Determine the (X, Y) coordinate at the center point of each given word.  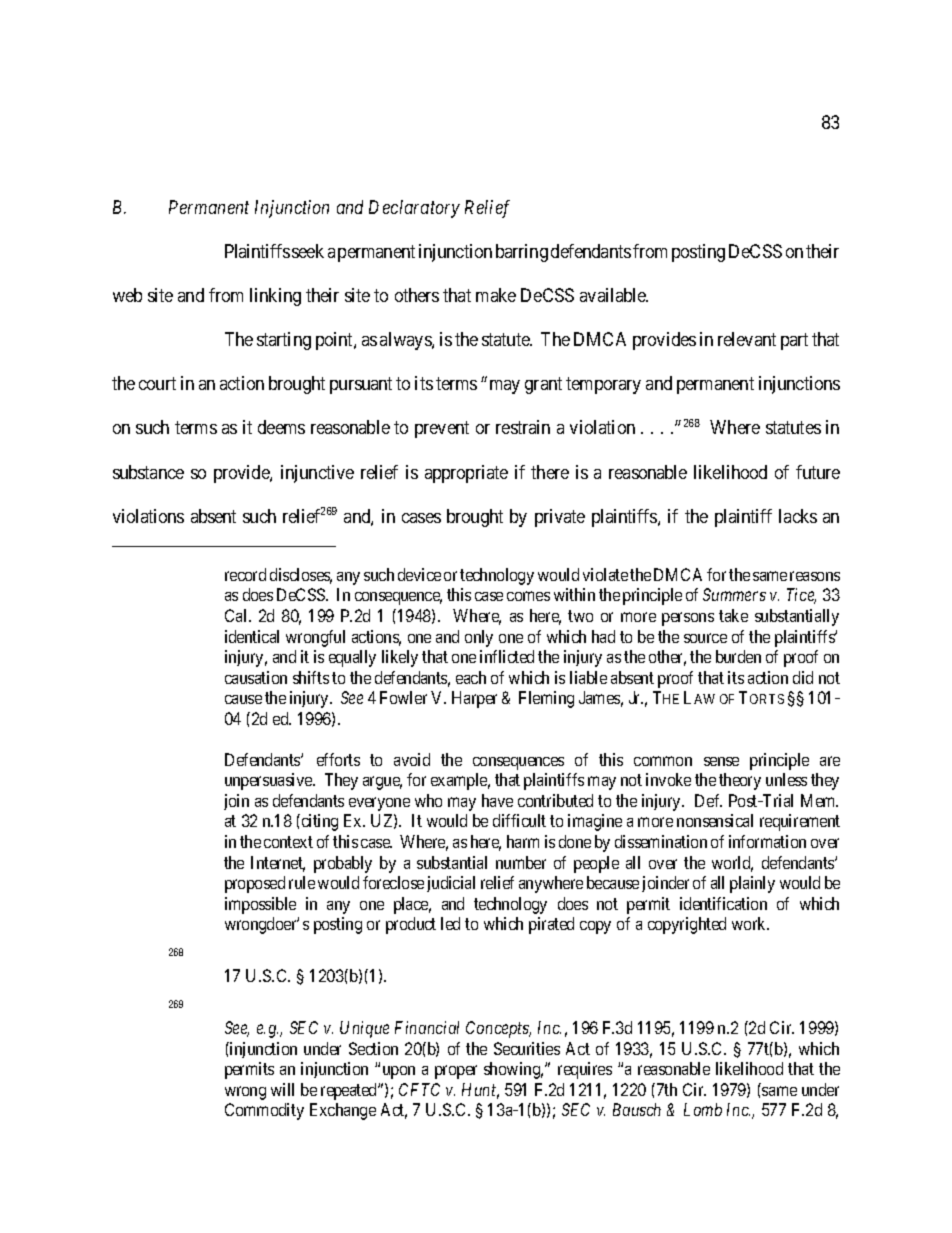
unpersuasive (270, 781)
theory (740, 781)
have (497, 800)
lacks (798, 516)
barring (522, 253)
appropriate (466, 474)
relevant (747, 339)
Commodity (264, 1111)
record (245, 574)
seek (308, 251)
